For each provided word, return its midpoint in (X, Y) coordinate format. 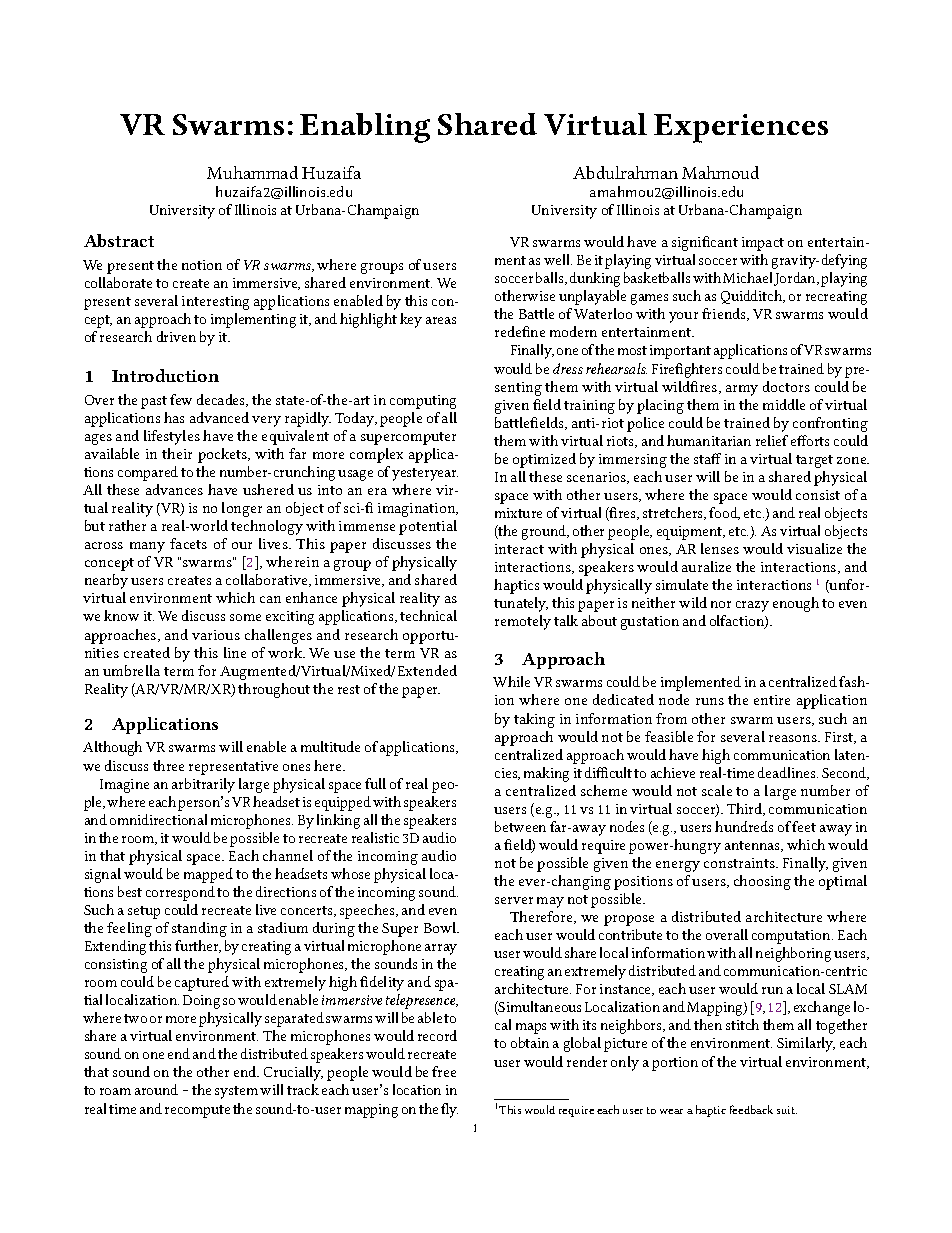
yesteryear (425, 474)
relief (772, 440)
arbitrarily (203, 785)
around (156, 1089)
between (520, 826)
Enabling (365, 128)
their (177, 453)
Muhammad (252, 172)
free (444, 1071)
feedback (751, 1109)
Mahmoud (720, 172)
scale (717, 790)
